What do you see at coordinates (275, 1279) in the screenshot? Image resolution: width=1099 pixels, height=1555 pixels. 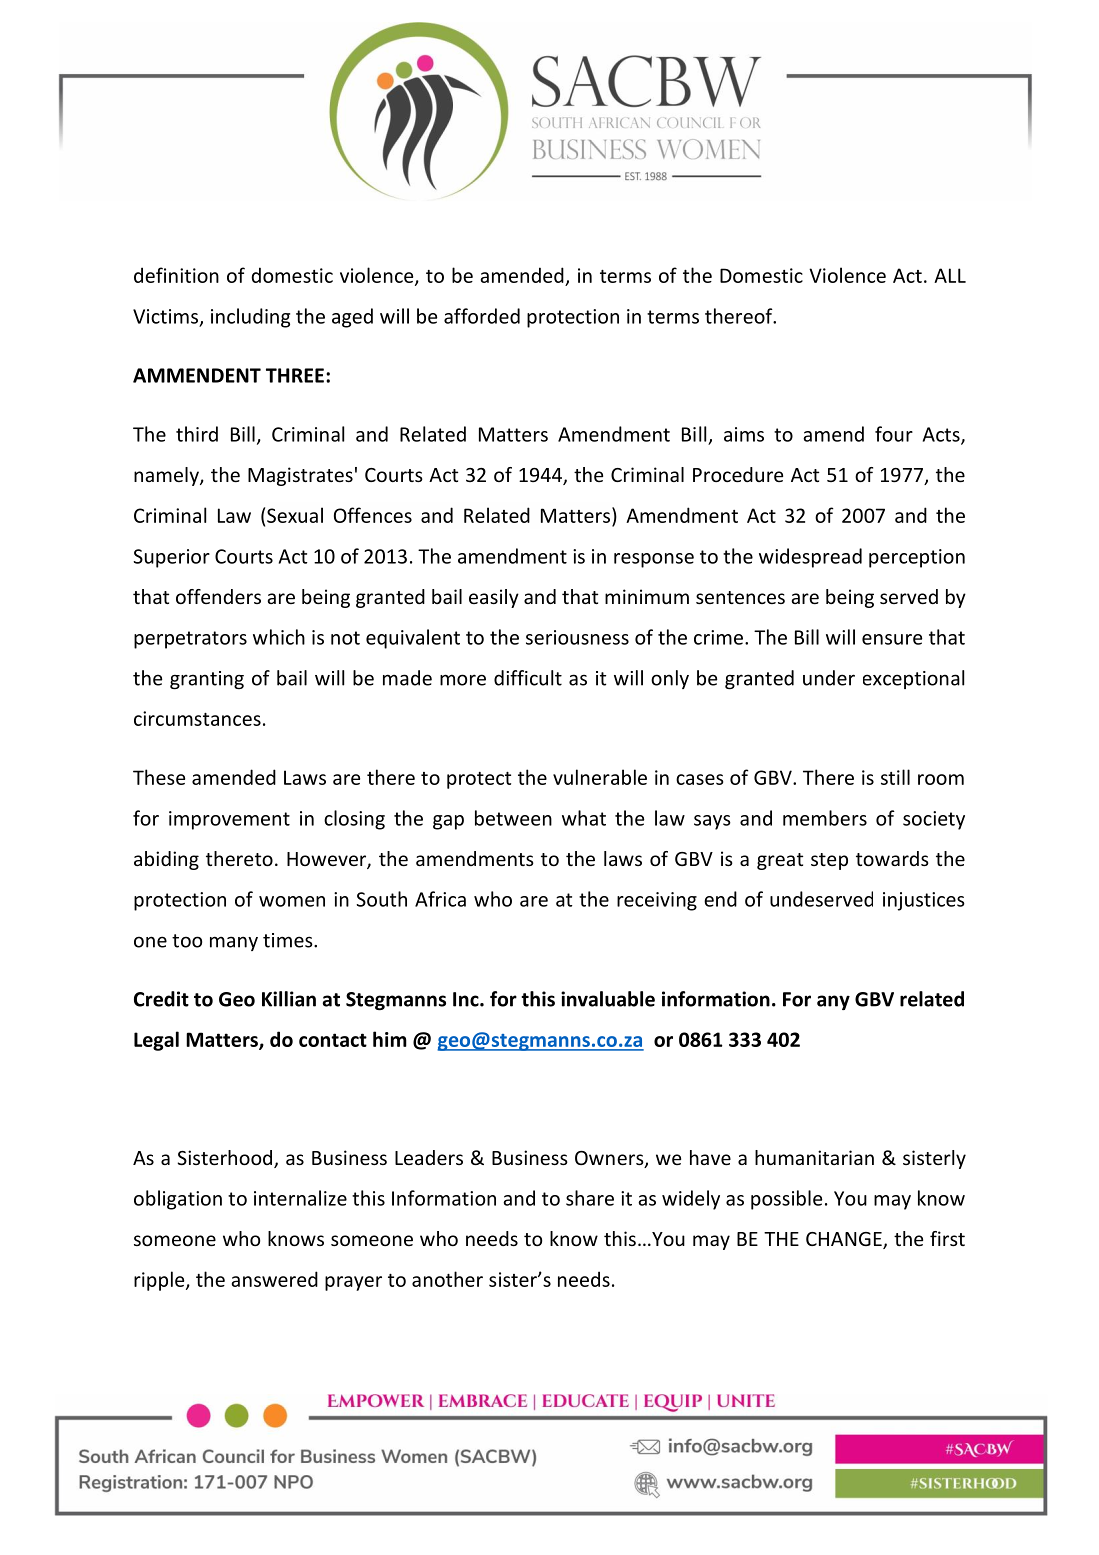 I see `answered` at bounding box center [275, 1279].
